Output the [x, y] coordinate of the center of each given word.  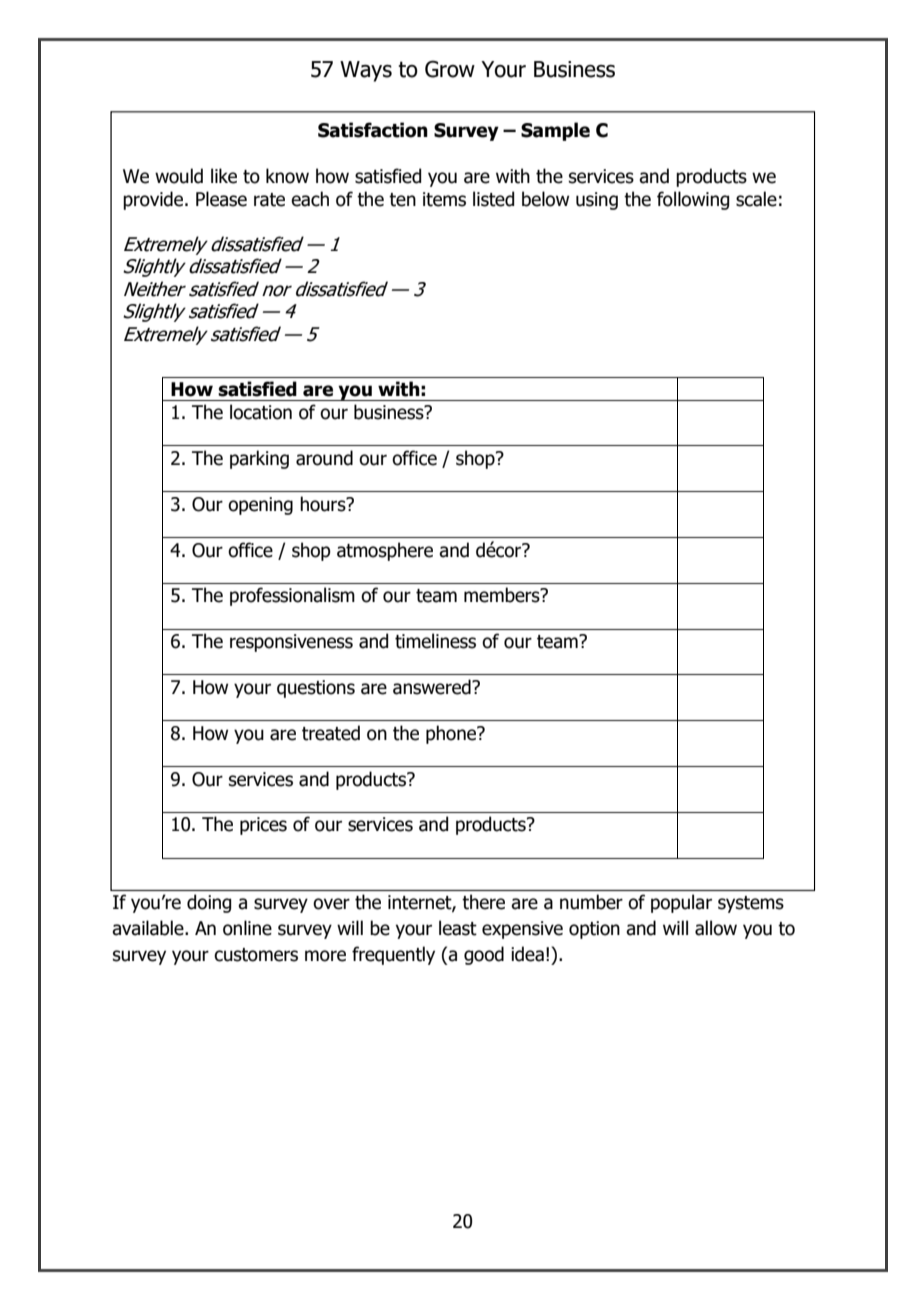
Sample [555, 131]
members [503, 595]
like [224, 176]
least [458, 928]
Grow [450, 69]
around [324, 458]
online [247, 928]
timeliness [435, 641]
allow [716, 928]
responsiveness [291, 643]
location [261, 412]
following [693, 200]
